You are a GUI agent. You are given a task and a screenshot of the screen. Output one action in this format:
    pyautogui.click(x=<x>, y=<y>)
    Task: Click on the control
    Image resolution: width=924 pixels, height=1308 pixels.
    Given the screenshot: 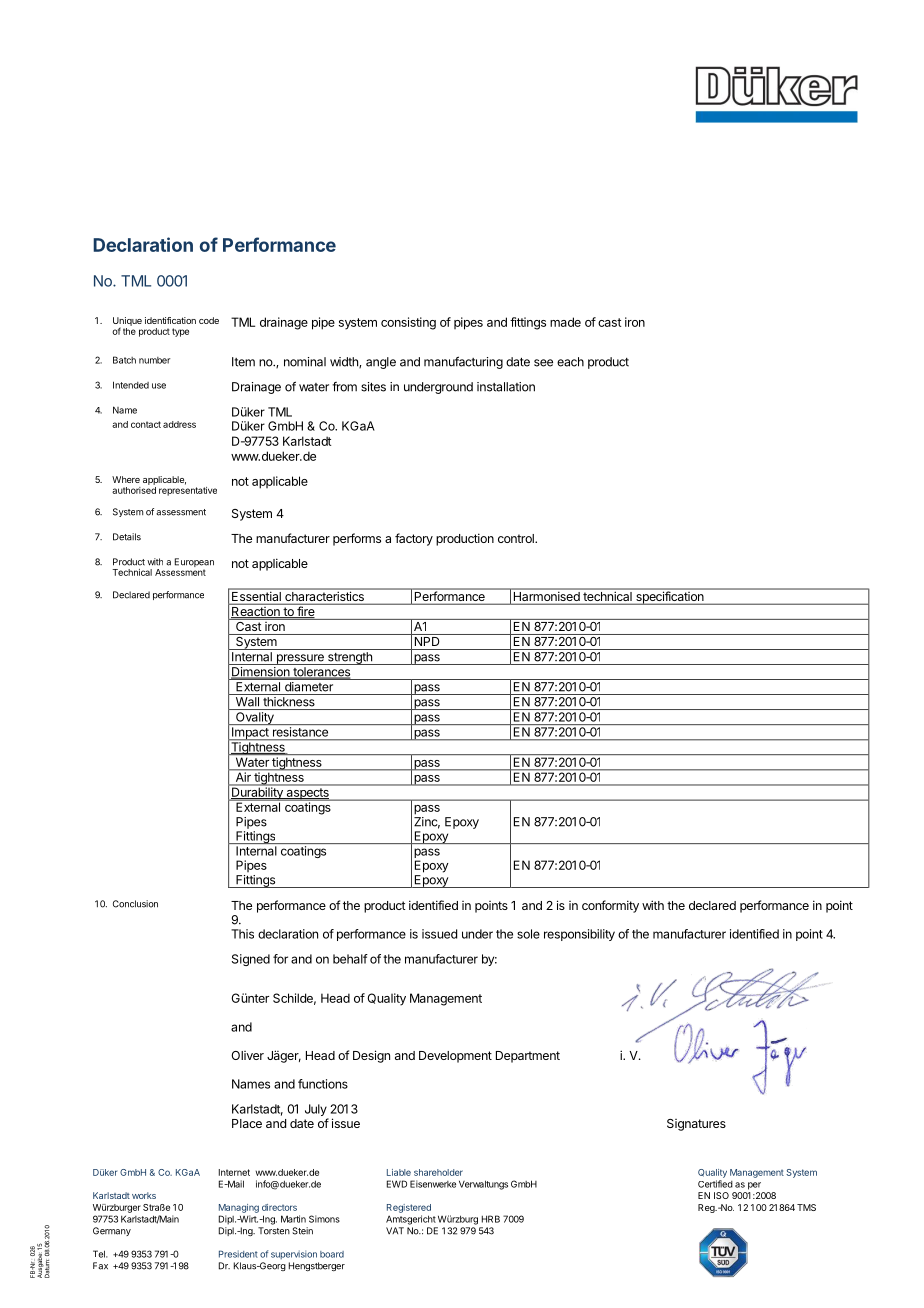 What is the action you would take?
    pyautogui.click(x=517, y=538)
